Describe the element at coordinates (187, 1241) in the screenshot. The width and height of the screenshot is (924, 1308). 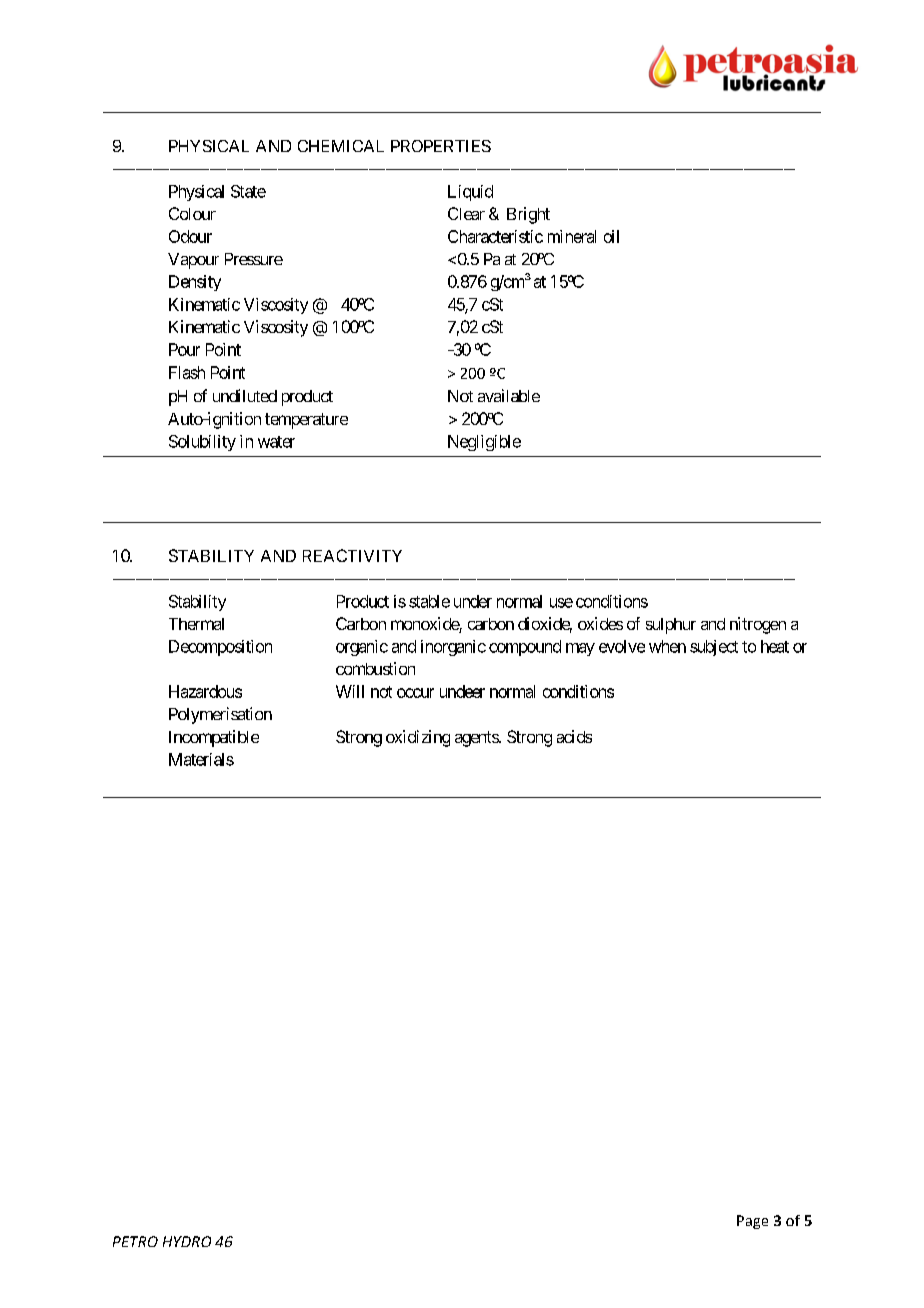
I see `HYDRO` at that location.
